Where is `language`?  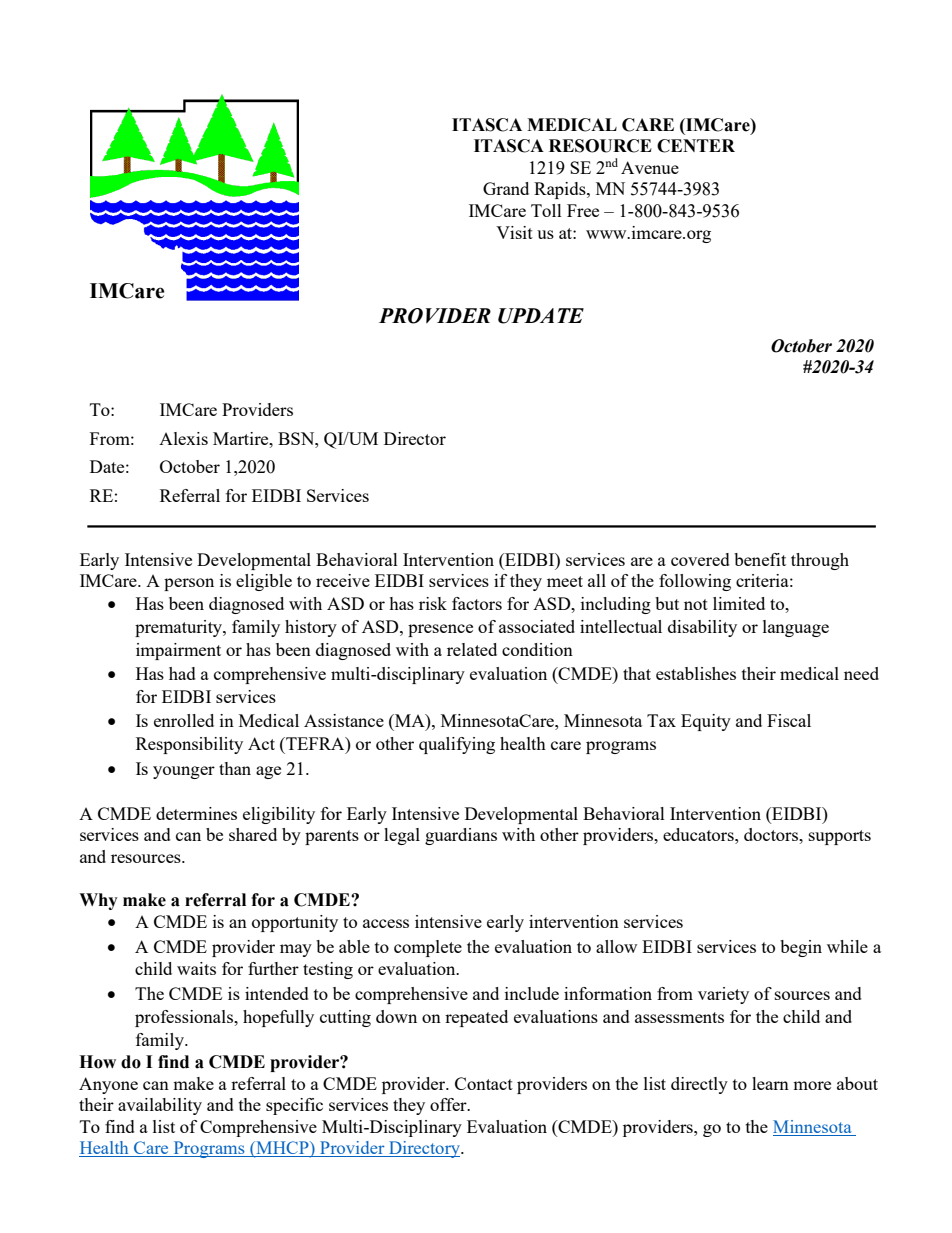 language is located at coordinates (796, 628).
